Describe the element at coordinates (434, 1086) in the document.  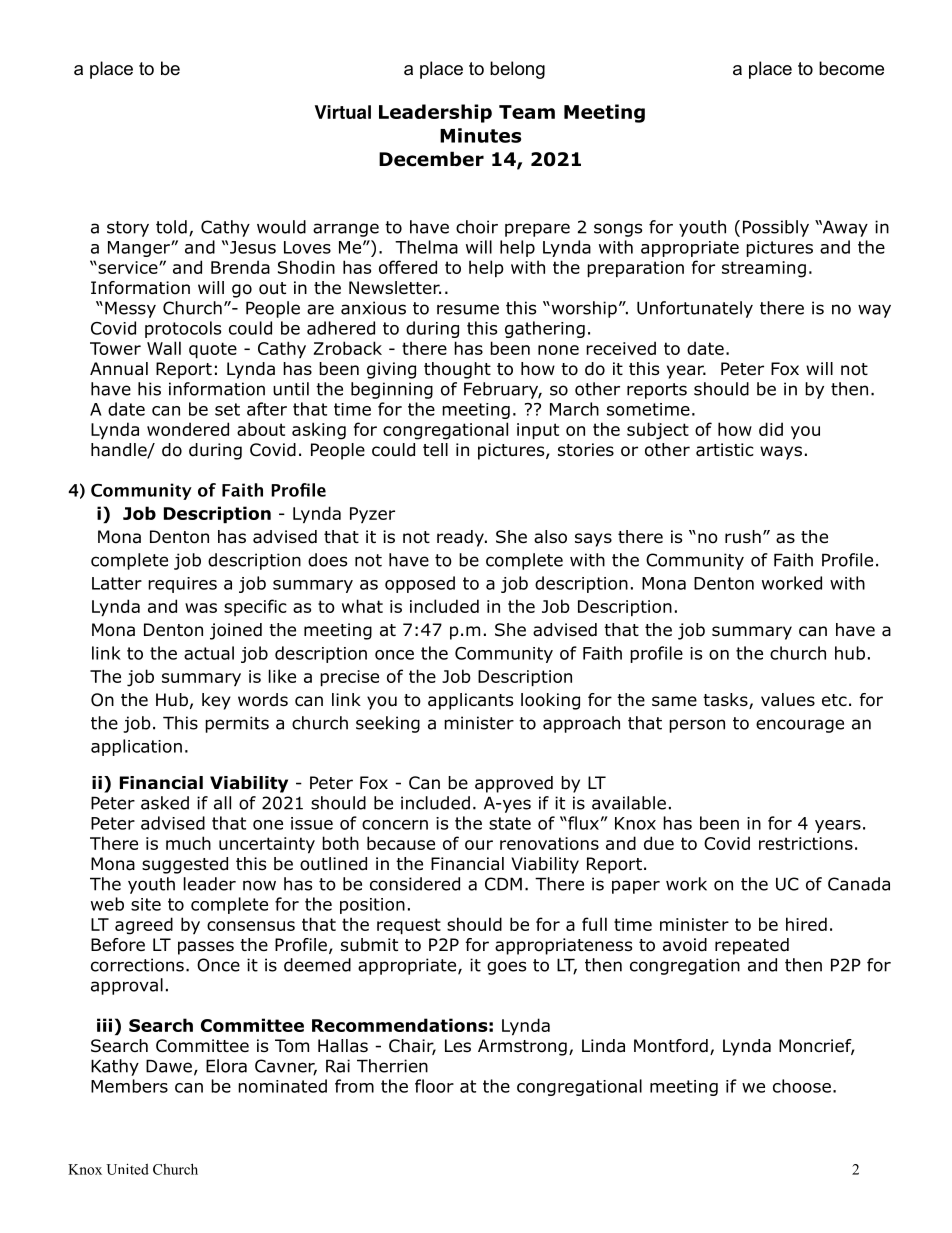
I see `floor` at that location.
